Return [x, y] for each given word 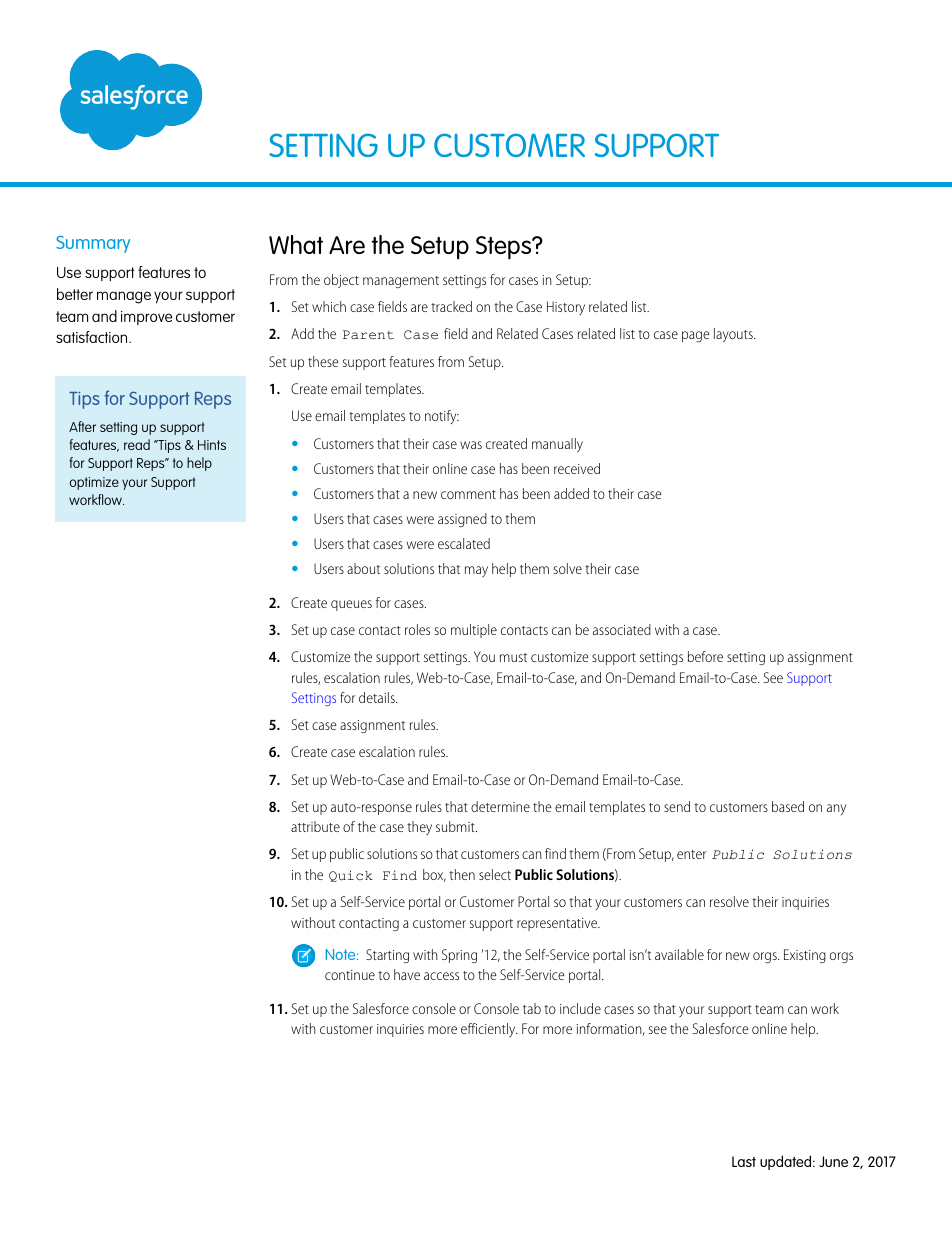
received [577, 468]
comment [468, 494]
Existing [805, 956]
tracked [451, 306]
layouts [734, 335]
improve [146, 318]
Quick [351, 876]
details [378, 697]
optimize [94, 483]
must [513, 657]
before [705, 656]
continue [350, 975]
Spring [459, 956]
